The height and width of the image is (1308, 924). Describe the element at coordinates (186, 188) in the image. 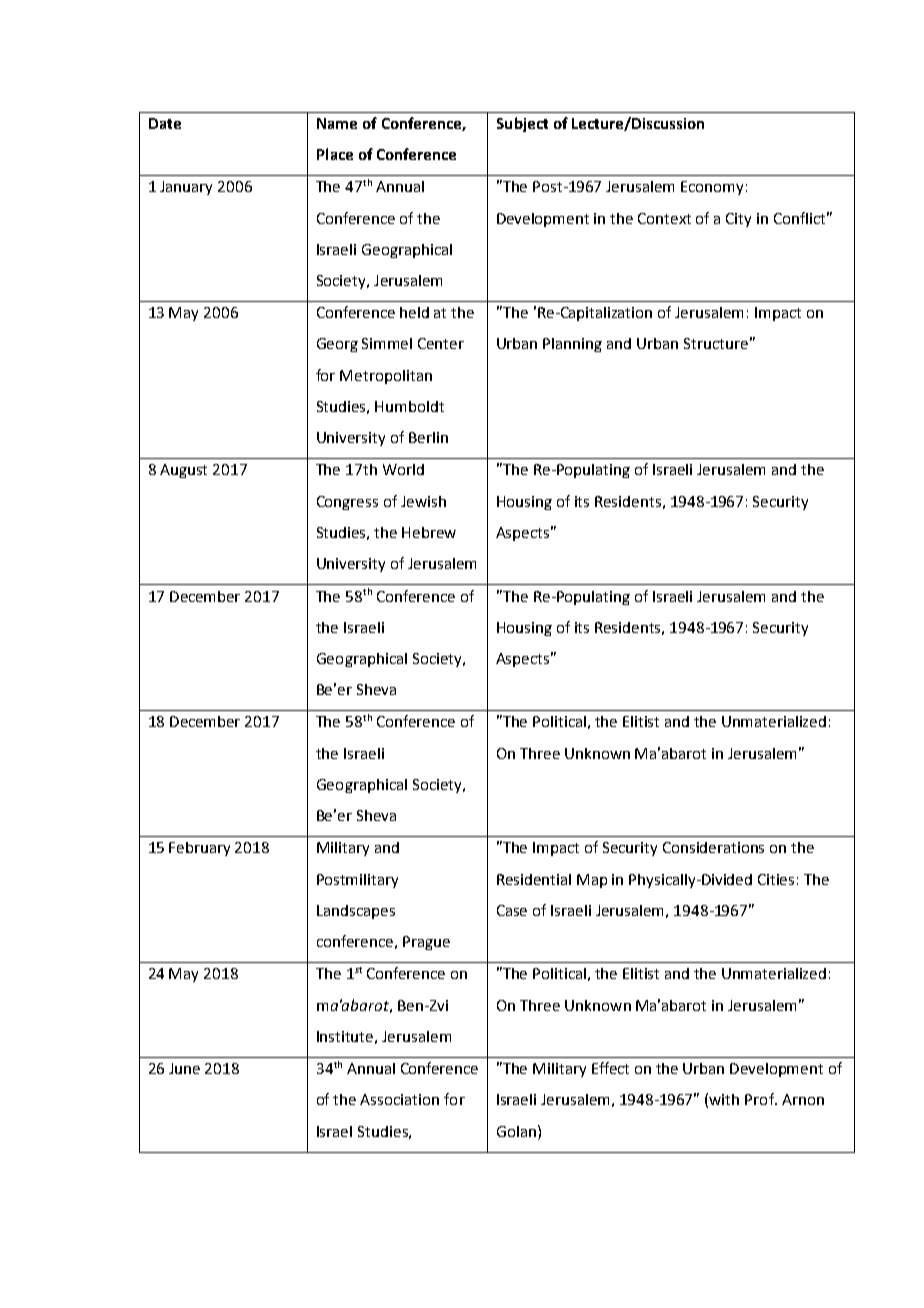

I see `January` at that location.
